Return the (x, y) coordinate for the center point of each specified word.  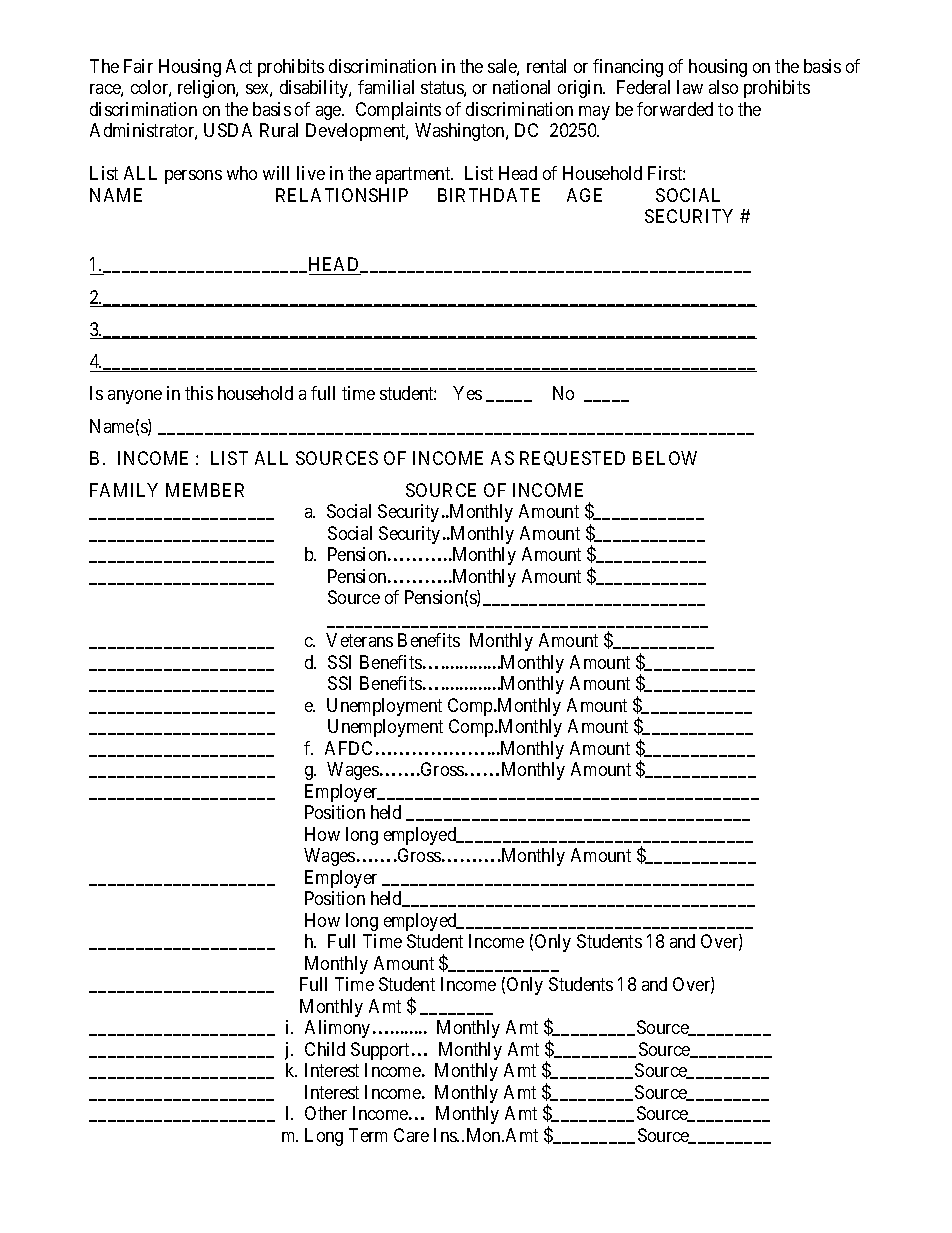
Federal (643, 87)
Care (411, 1135)
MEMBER (205, 490)
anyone (135, 397)
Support (382, 1051)
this (199, 393)
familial (386, 87)
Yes (467, 393)
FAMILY (124, 490)
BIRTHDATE (489, 195)
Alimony (337, 1029)
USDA (228, 130)
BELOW (665, 458)
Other (326, 1113)
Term (368, 1135)
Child (325, 1049)
